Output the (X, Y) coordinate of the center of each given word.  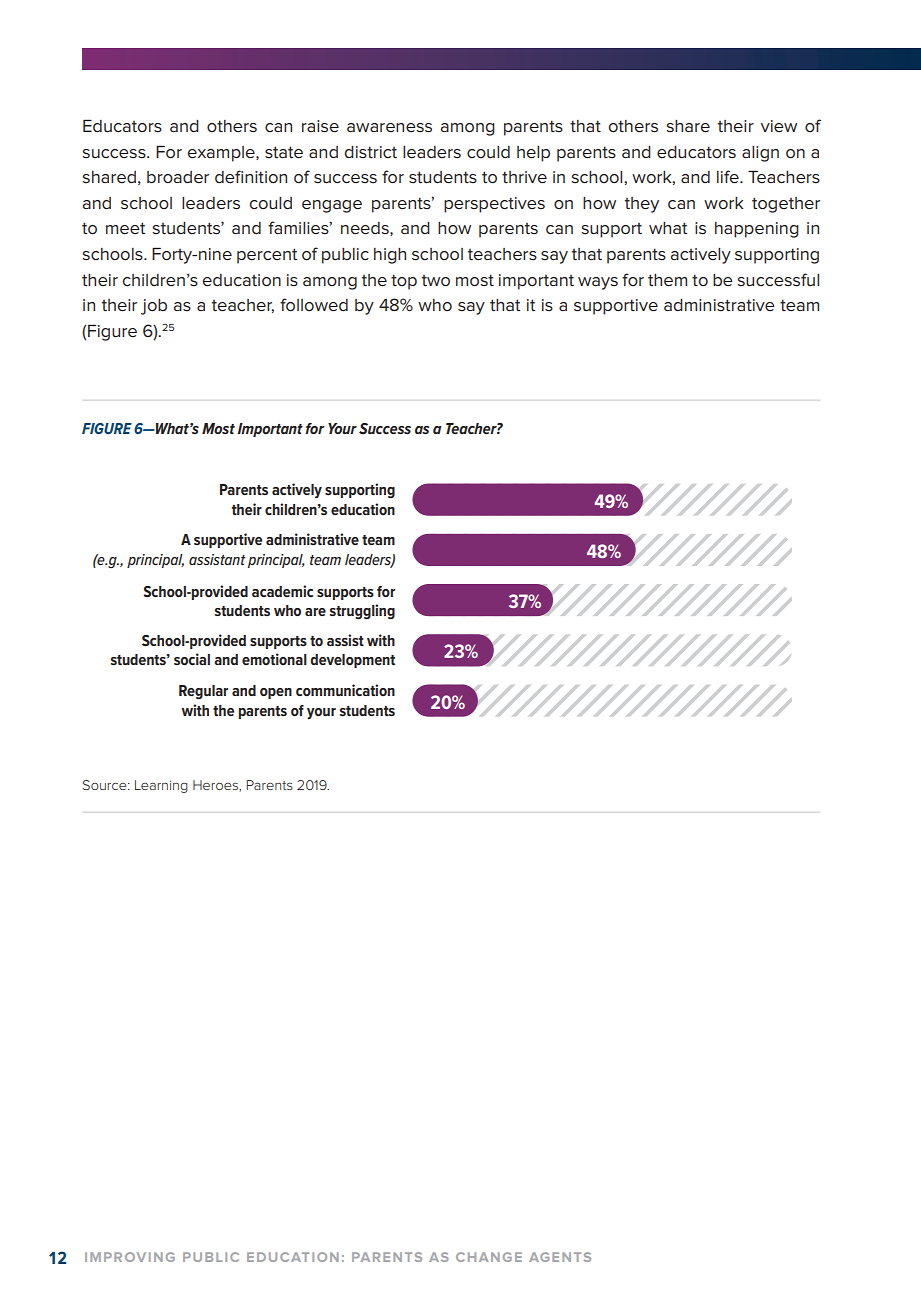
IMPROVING (130, 1257)
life (729, 177)
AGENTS (560, 1257)
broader (178, 177)
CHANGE (489, 1257)
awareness (389, 128)
